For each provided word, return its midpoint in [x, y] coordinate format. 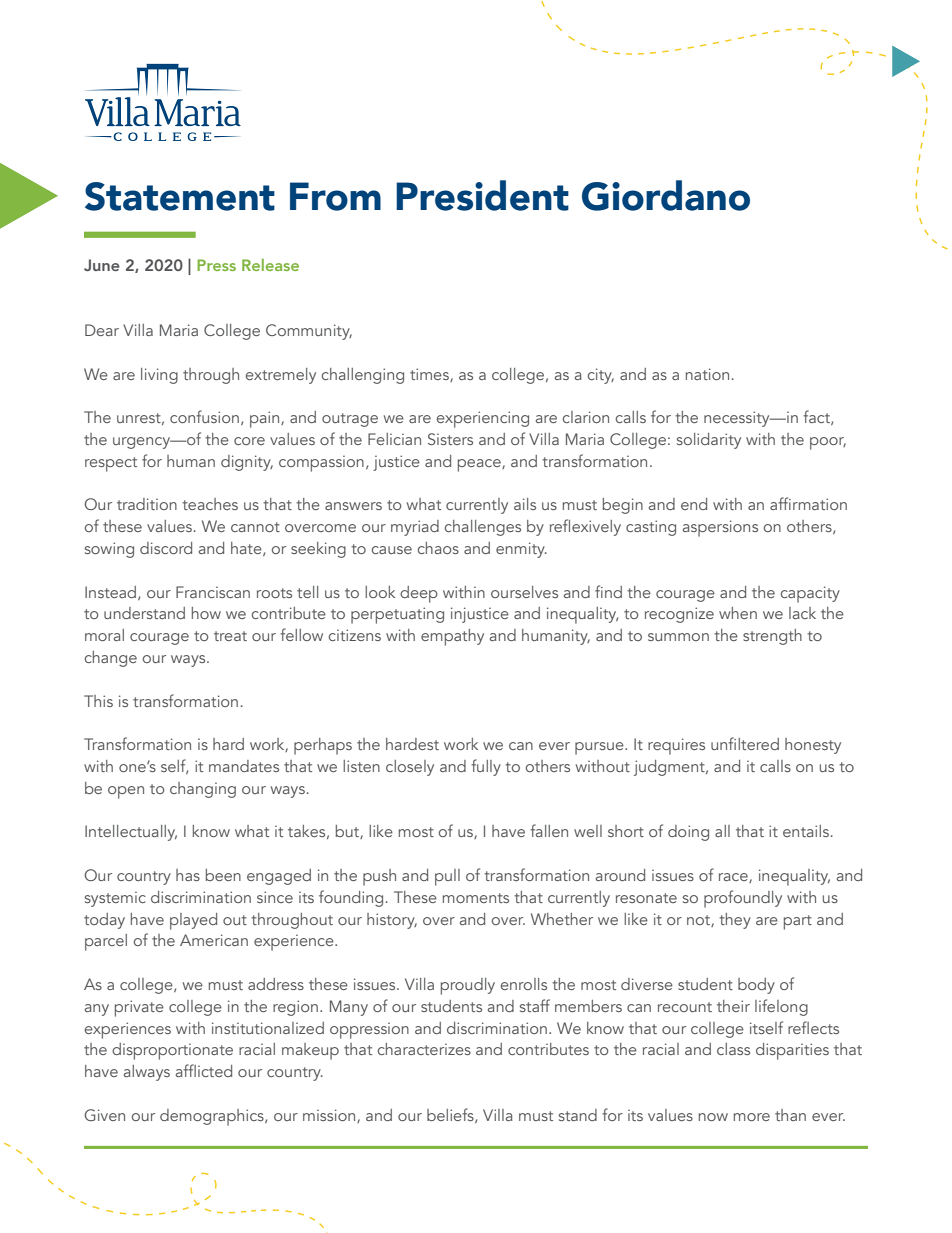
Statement [180, 196]
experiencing [483, 419]
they [735, 921]
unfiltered [745, 743]
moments [476, 898]
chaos [438, 548]
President [482, 195]
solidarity [709, 441]
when [738, 613]
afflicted [204, 1070]
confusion [204, 416]
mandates [244, 766]
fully [486, 767]
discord [166, 548]
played [193, 921]
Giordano [666, 195]
